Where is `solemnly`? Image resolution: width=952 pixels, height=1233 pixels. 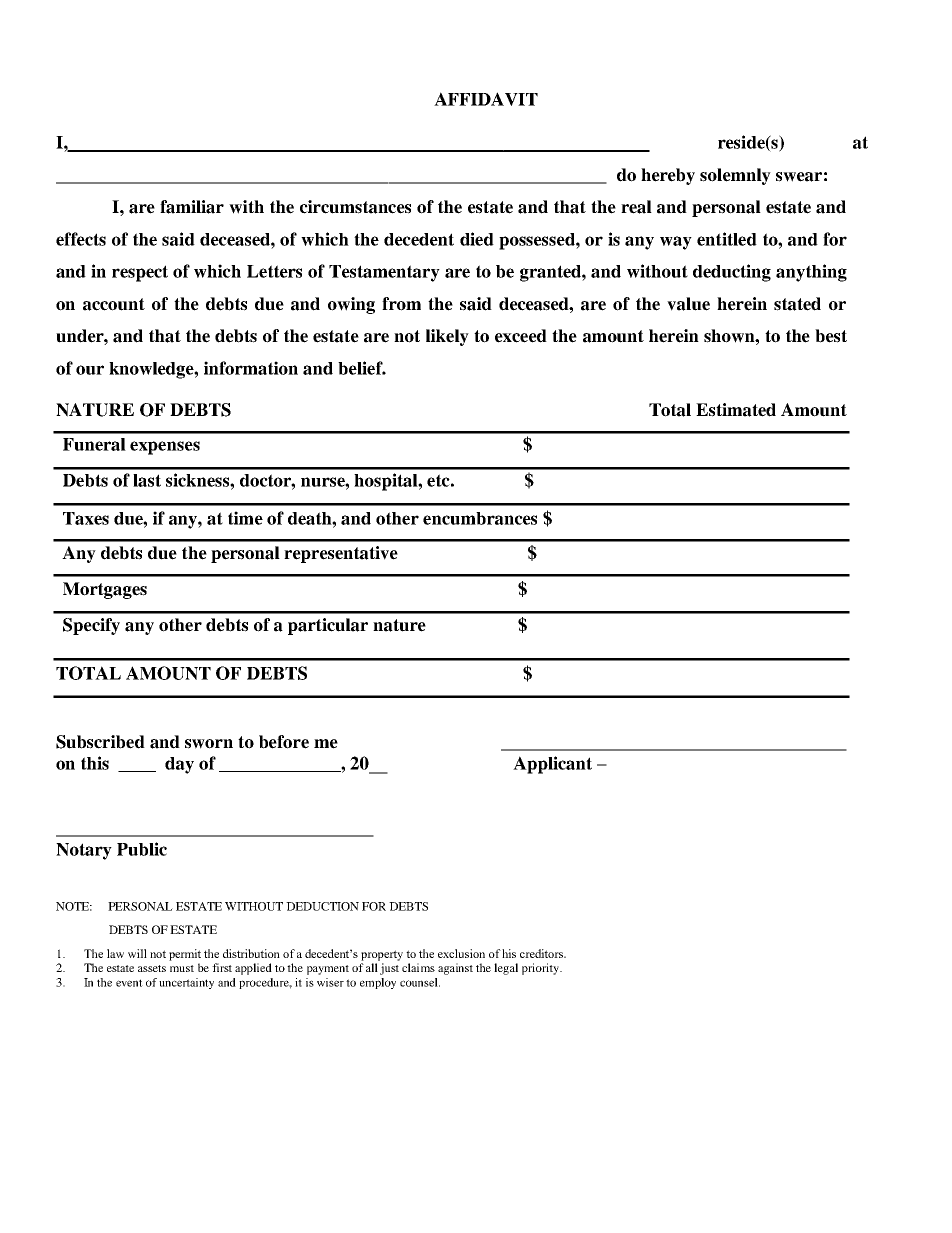 solemnly is located at coordinates (735, 176).
